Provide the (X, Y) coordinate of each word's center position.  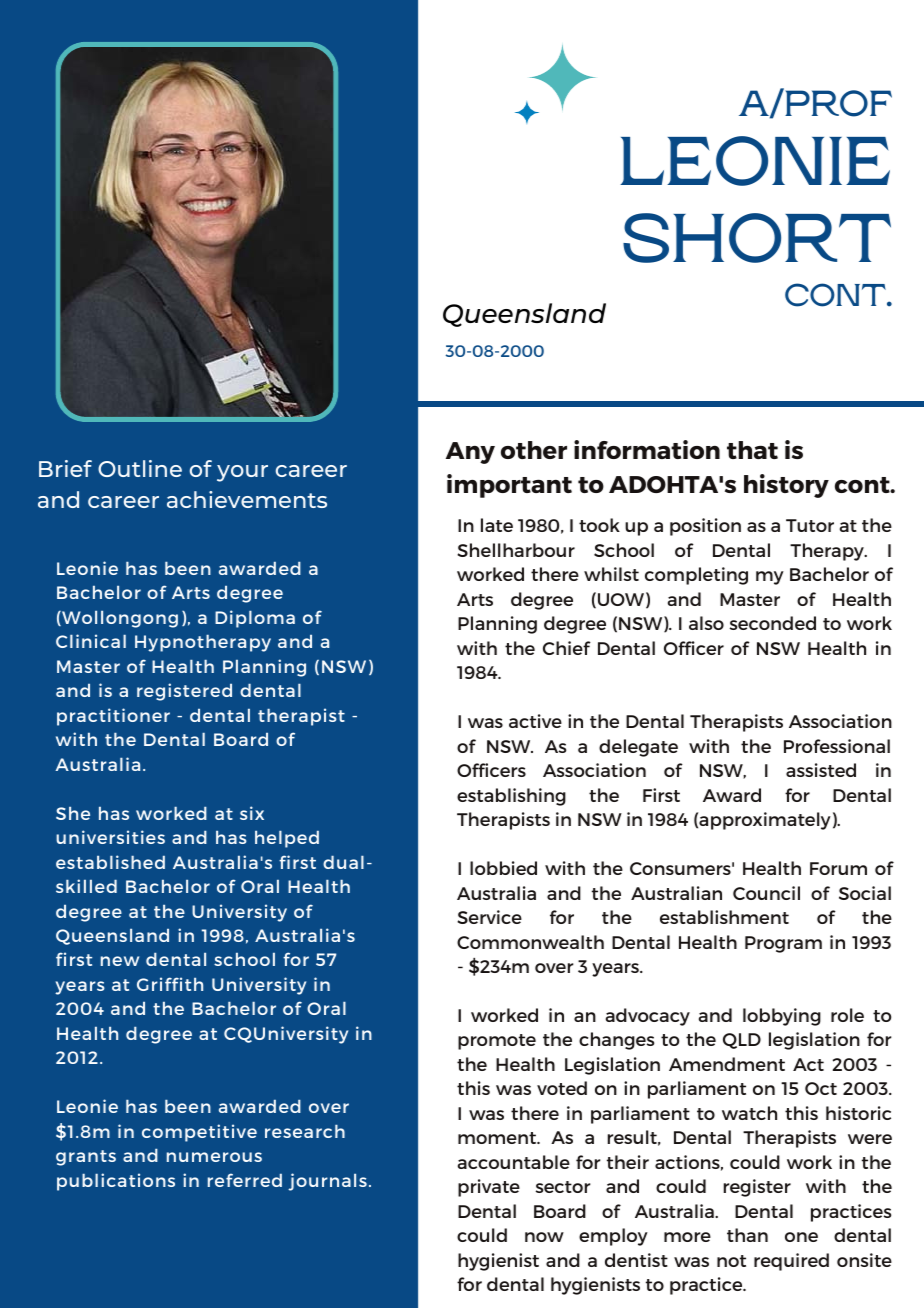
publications (116, 1182)
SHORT (757, 238)
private (489, 1188)
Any (470, 453)
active (535, 721)
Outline (140, 468)
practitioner (113, 717)
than (747, 1235)
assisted (821, 770)
